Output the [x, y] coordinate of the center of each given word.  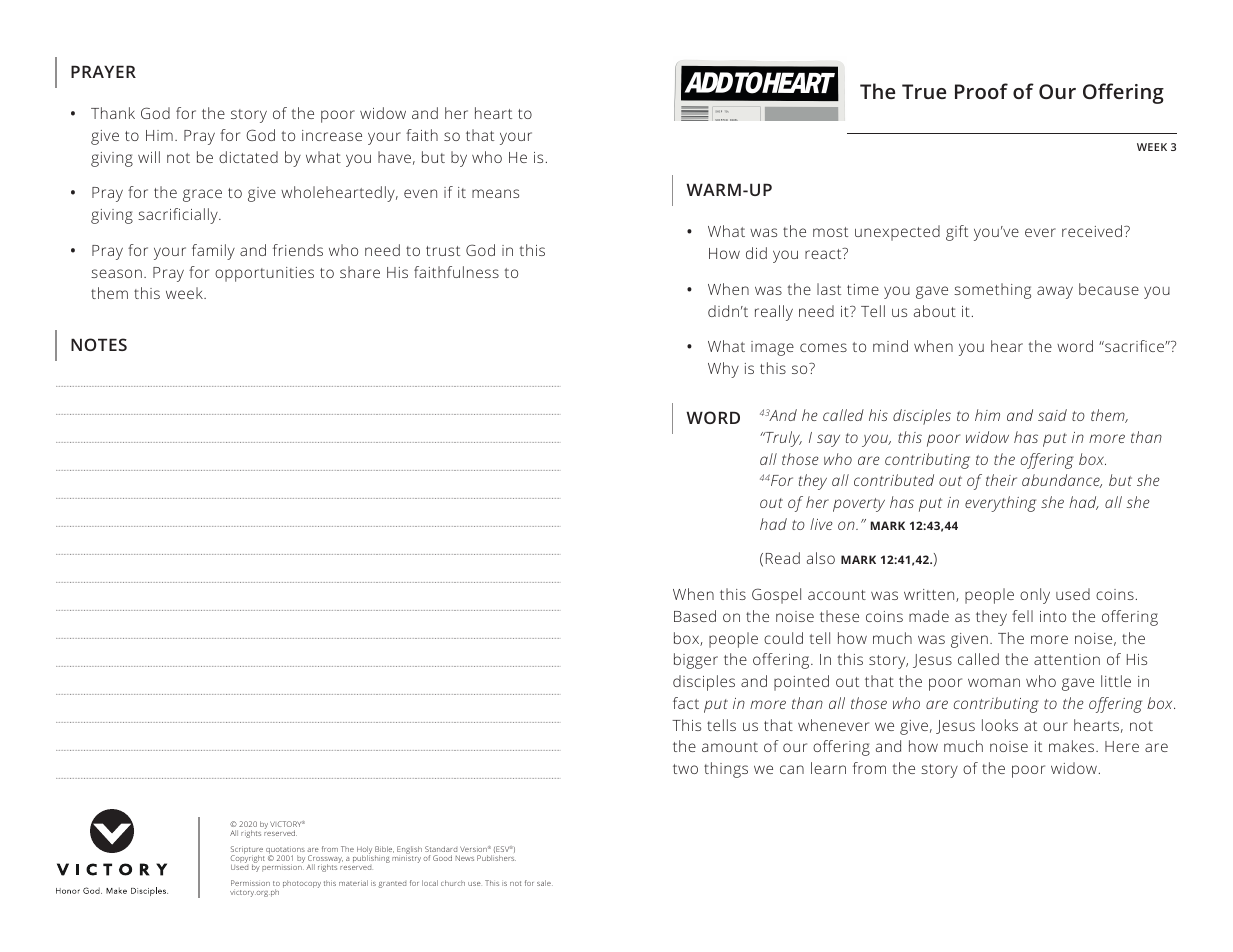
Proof [981, 91]
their [1001, 480]
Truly [783, 439]
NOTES [99, 344]
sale [545, 883]
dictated [248, 157]
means [495, 193]
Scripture [247, 851]
